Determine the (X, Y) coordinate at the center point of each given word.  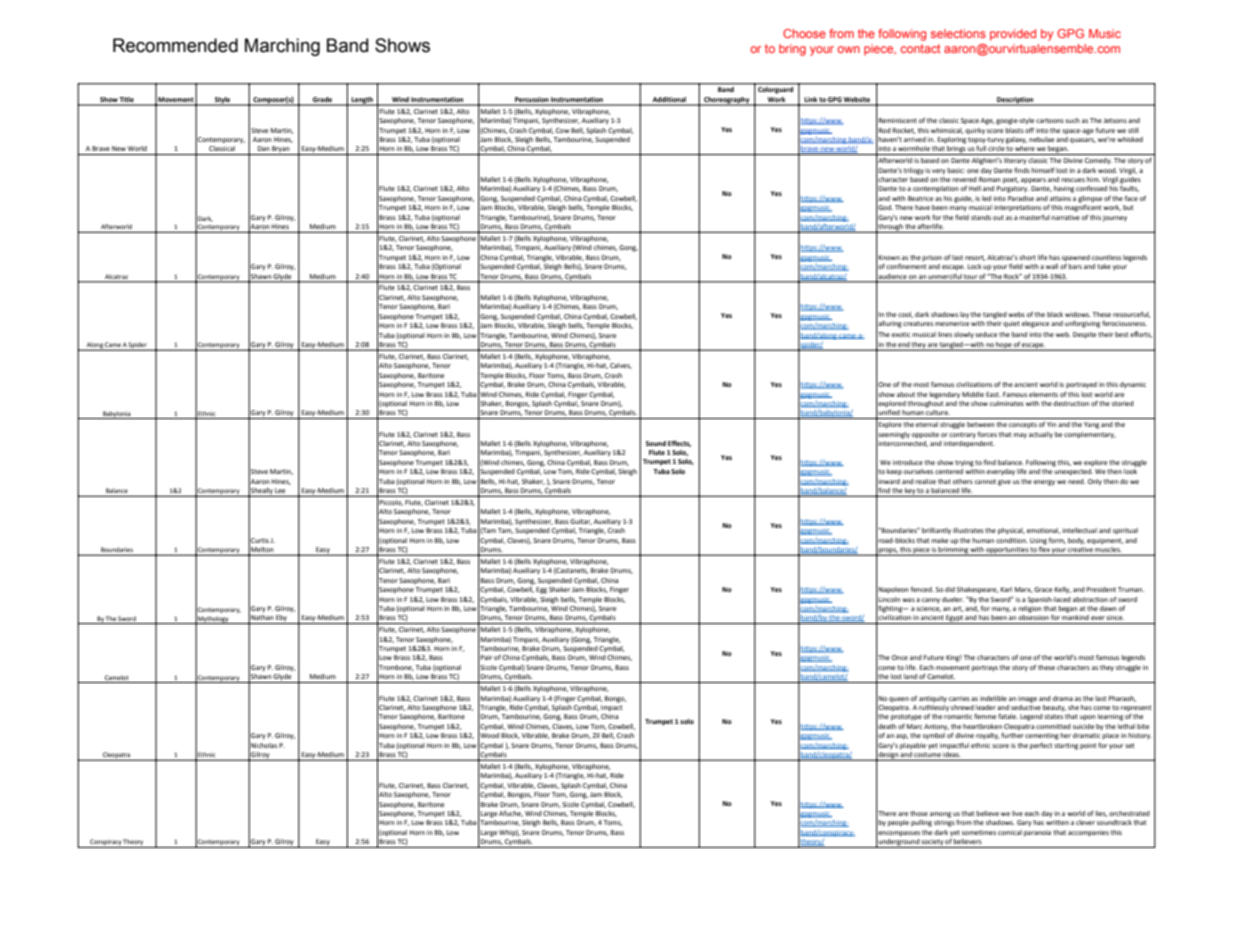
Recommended (175, 45)
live (1017, 813)
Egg (541, 590)
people (898, 823)
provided (1013, 35)
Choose (804, 33)
